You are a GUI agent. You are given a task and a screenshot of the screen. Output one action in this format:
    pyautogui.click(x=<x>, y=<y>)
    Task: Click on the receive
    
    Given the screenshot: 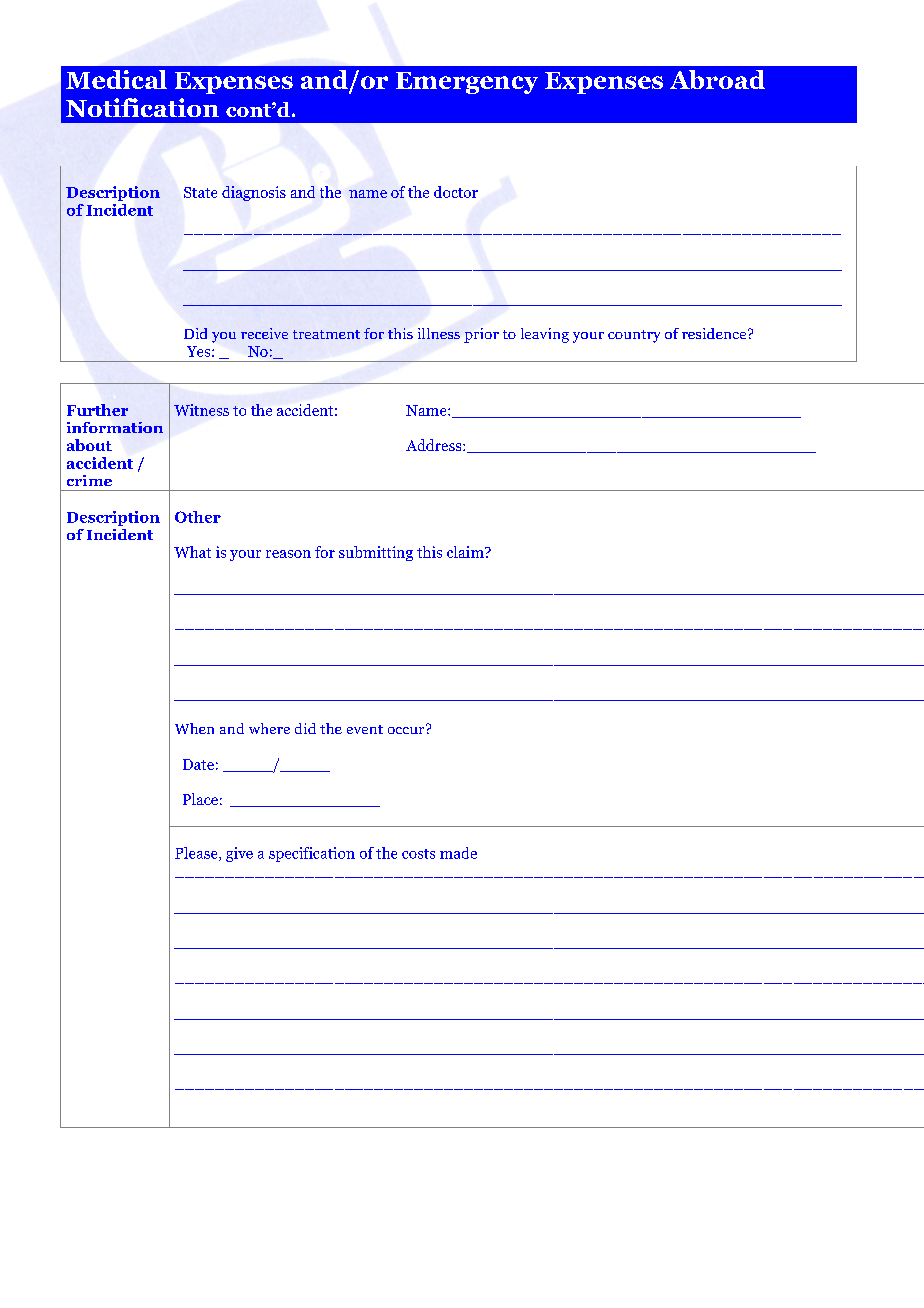 What is the action you would take?
    pyautogui.click(x=264, y=333)
